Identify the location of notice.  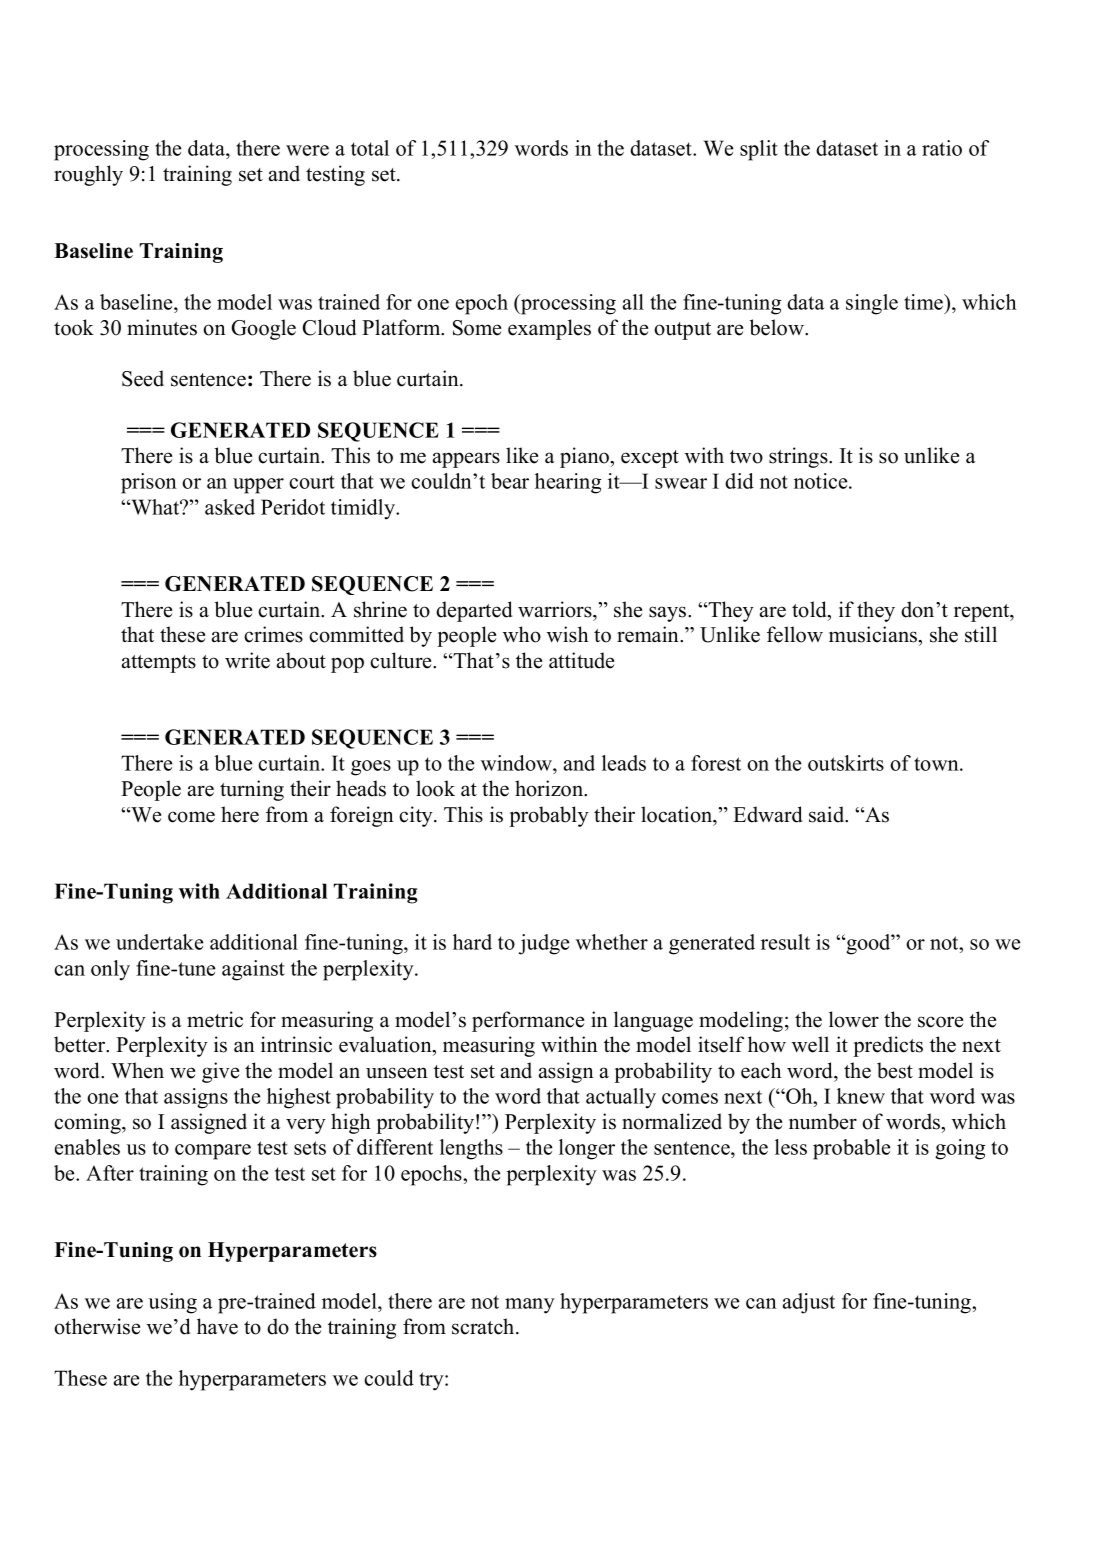
(822, 481).
